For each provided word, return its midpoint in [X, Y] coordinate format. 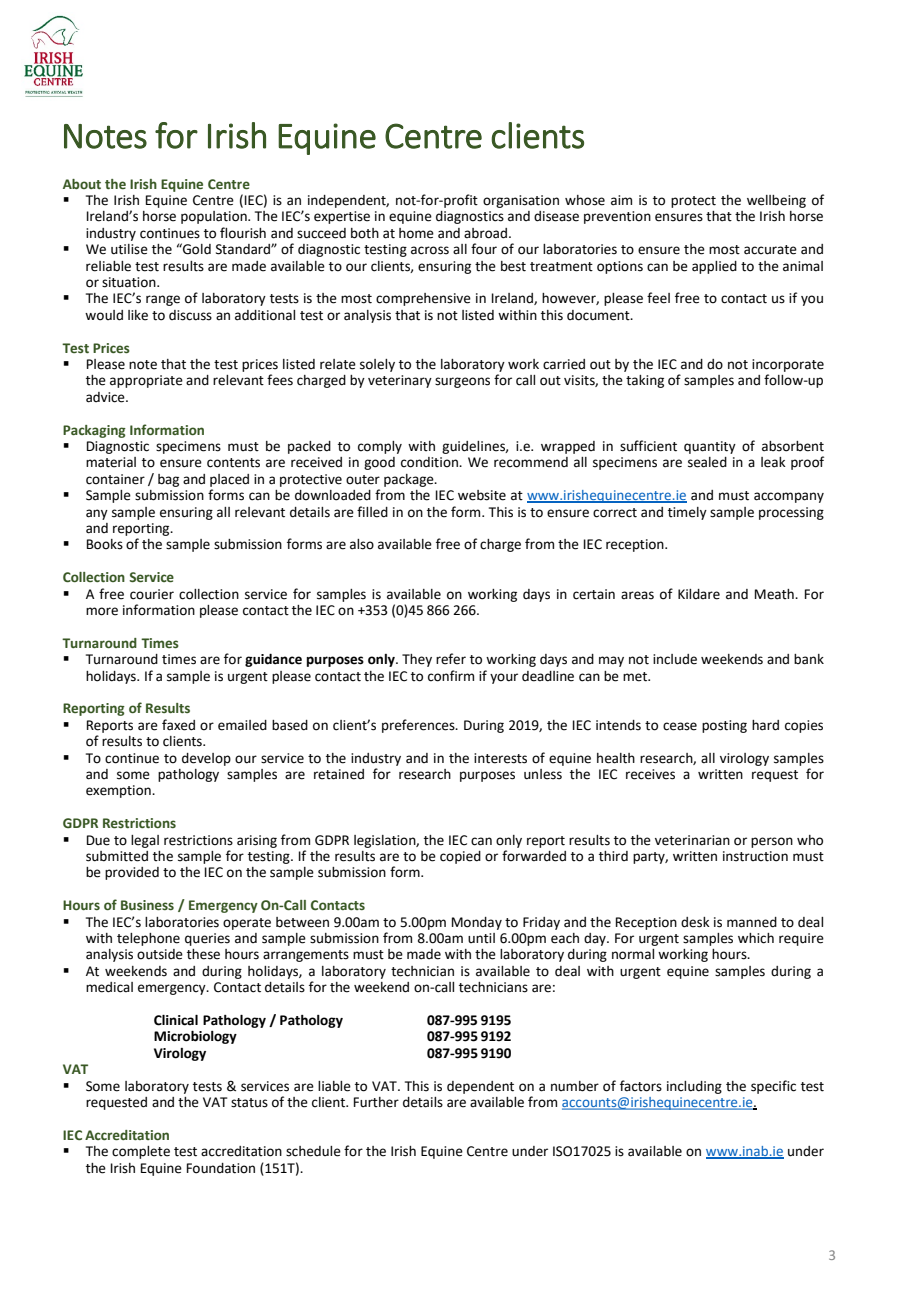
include [675, 659]
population [215, 217]
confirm [451, 676]
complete [141, 1152]
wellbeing [776, 201]
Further [376, 1102]
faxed [178, 725]
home [416, 233]
